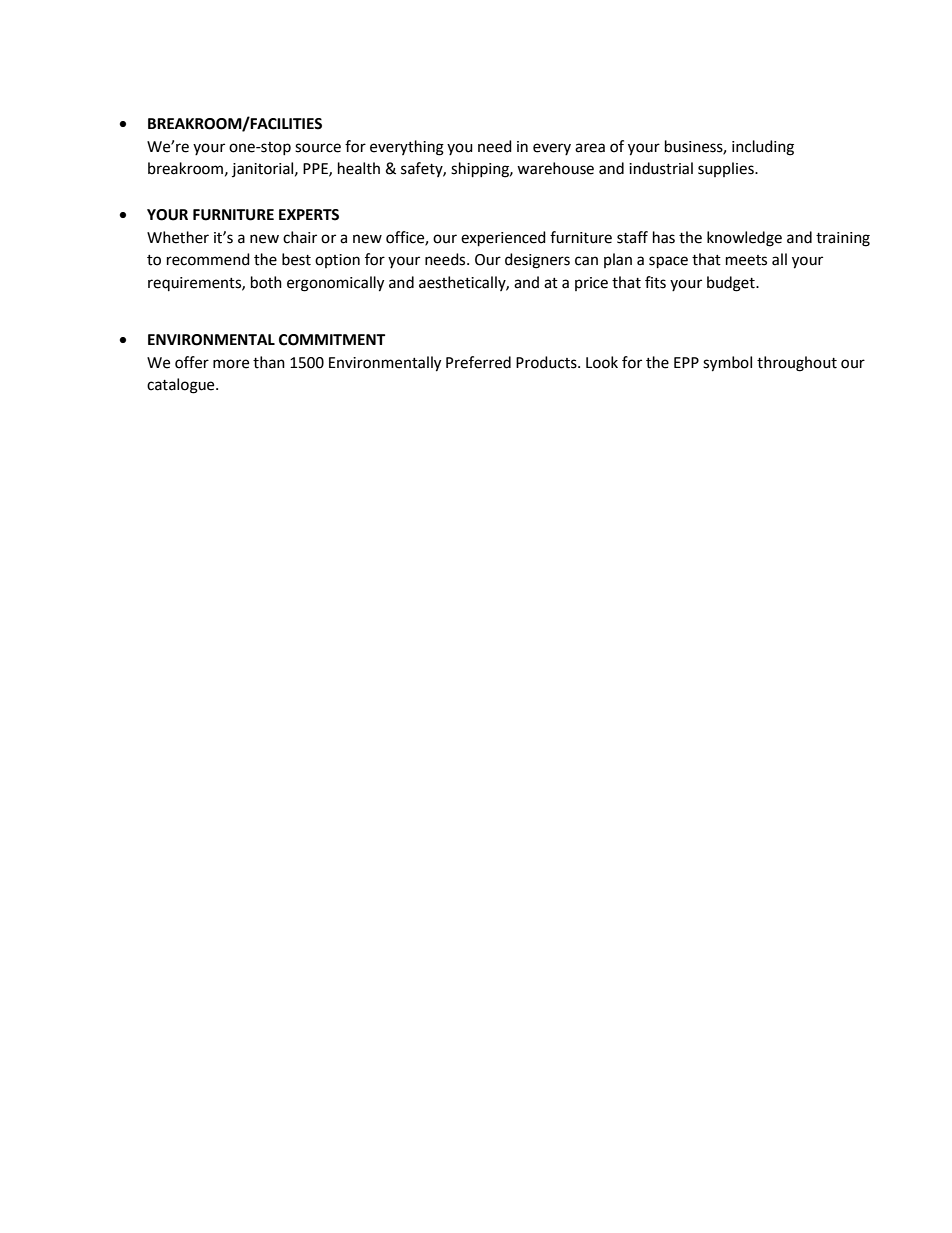  Describe the element at coordinates (478, 362) in the image. I see `Preferred` at that location.
